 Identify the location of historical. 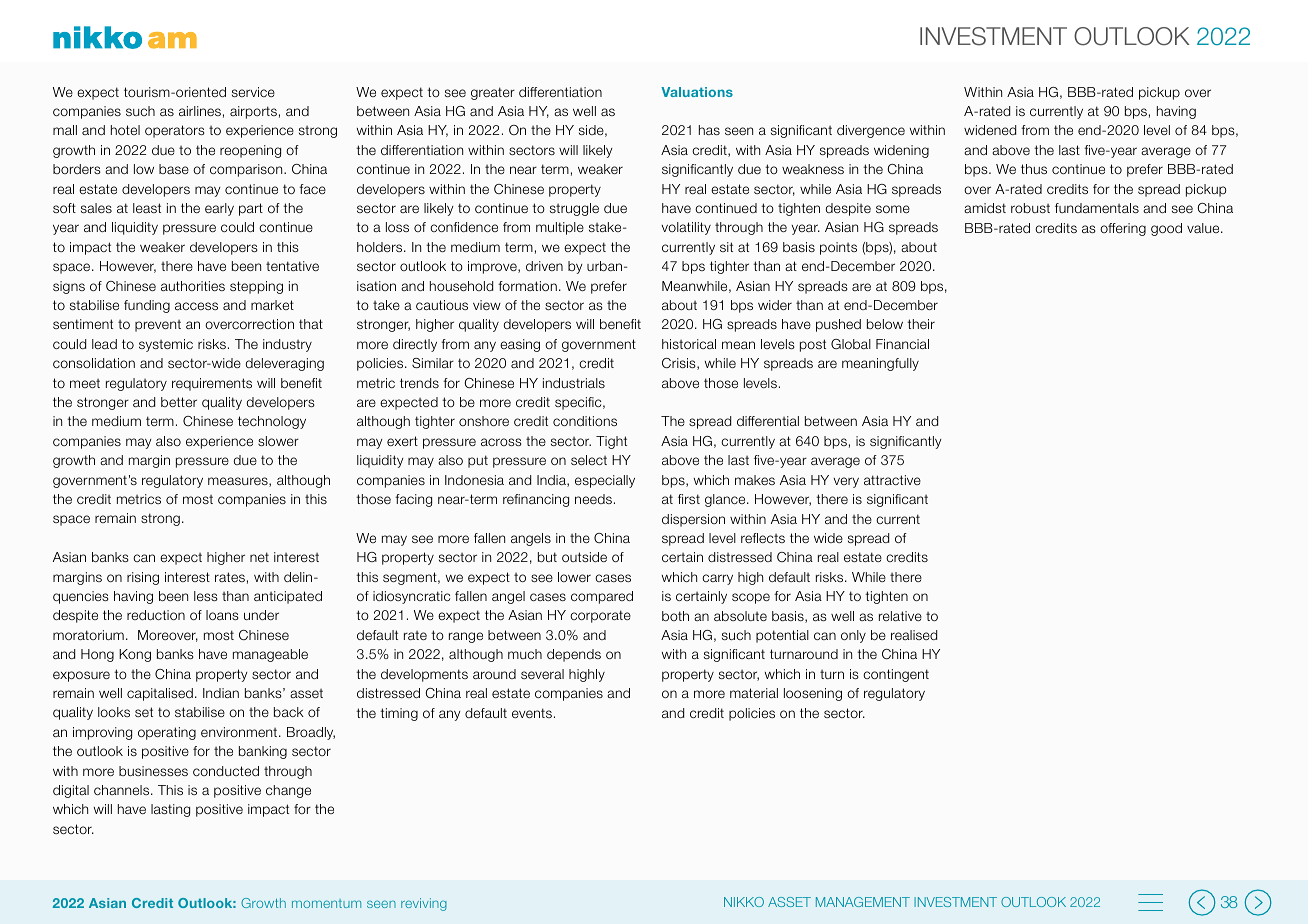
(689, 344).
